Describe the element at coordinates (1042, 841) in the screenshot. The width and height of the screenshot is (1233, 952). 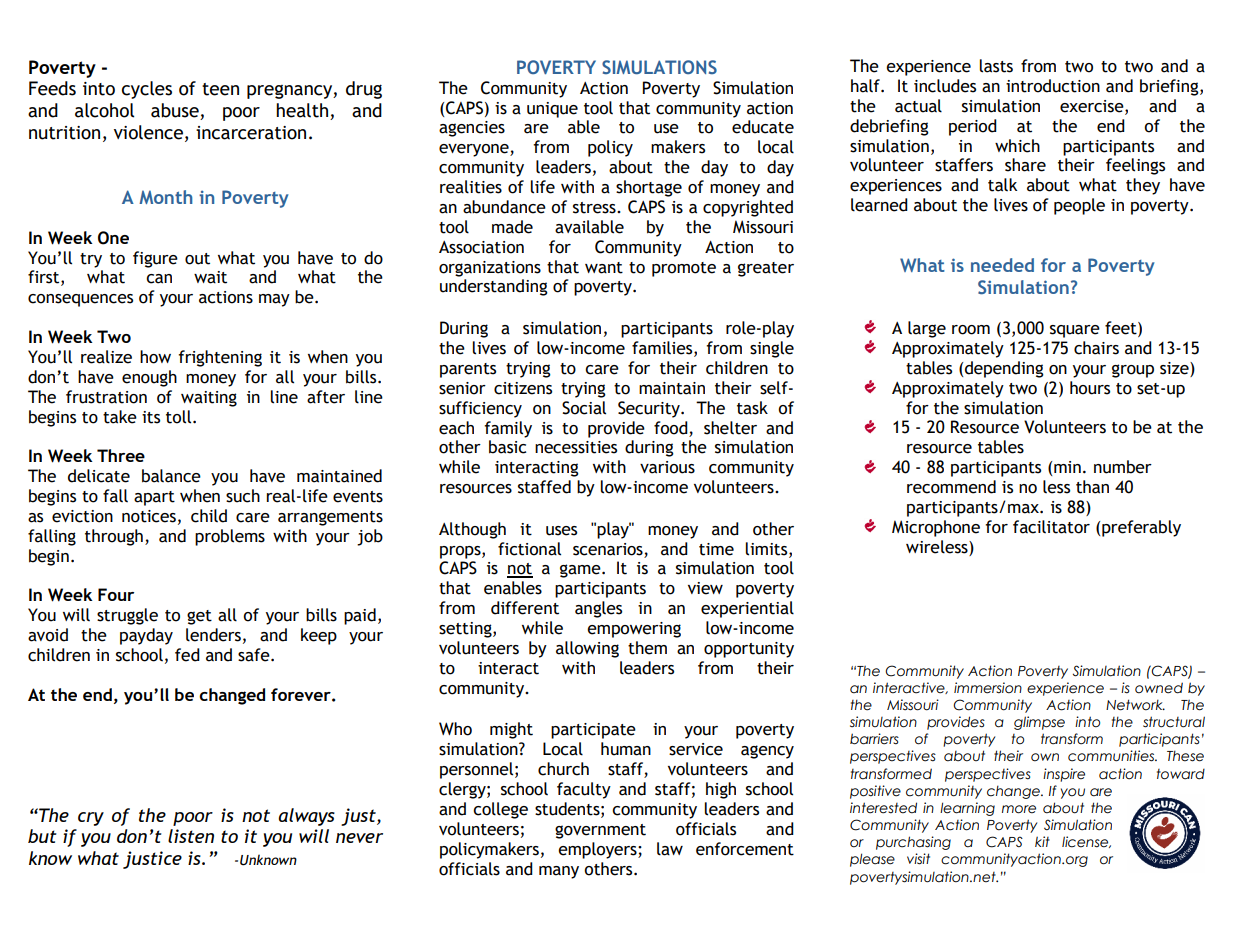
I see `kit` at that location.
